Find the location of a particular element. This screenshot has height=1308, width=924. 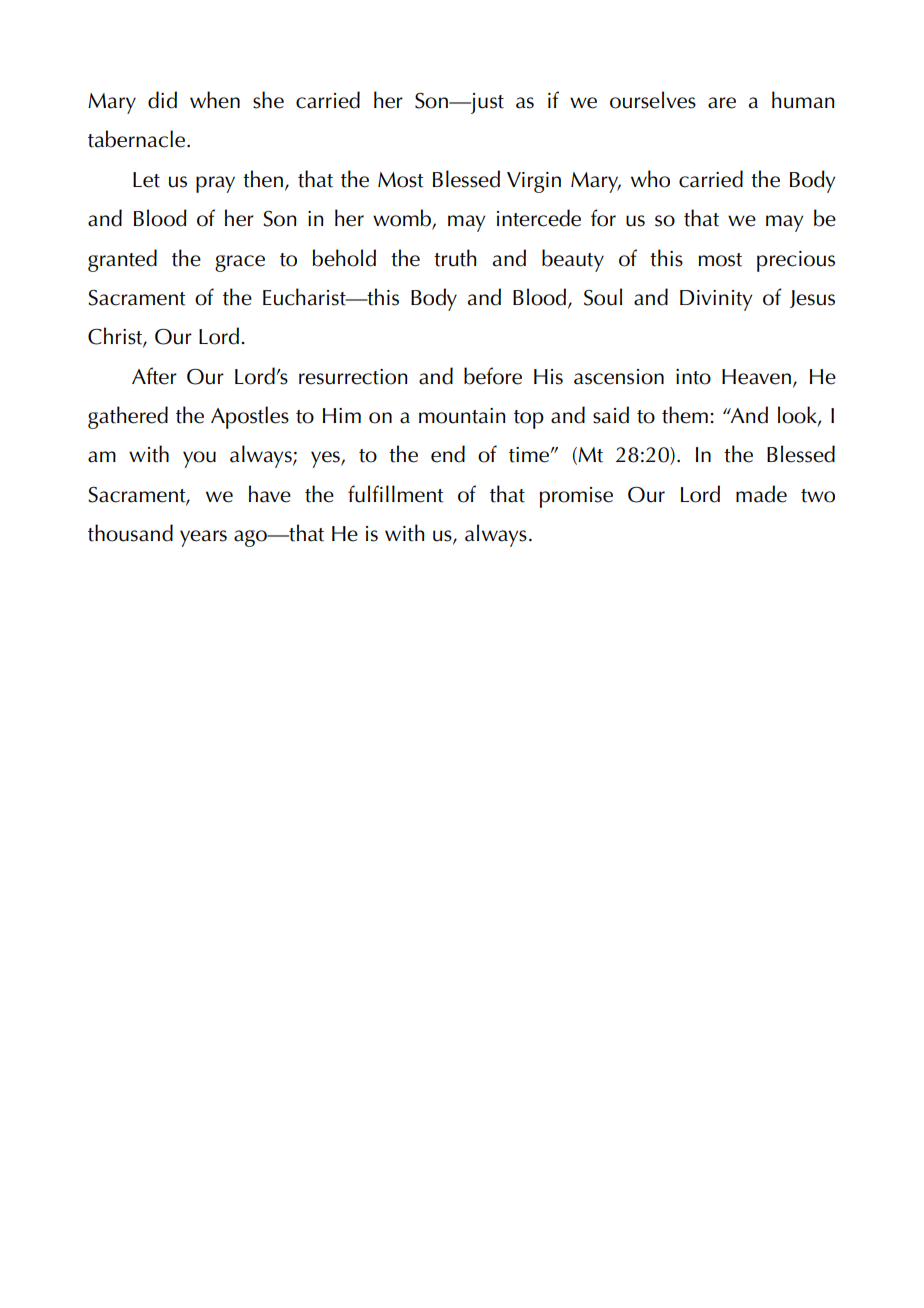

grace is located at coordinates (240, 263).
